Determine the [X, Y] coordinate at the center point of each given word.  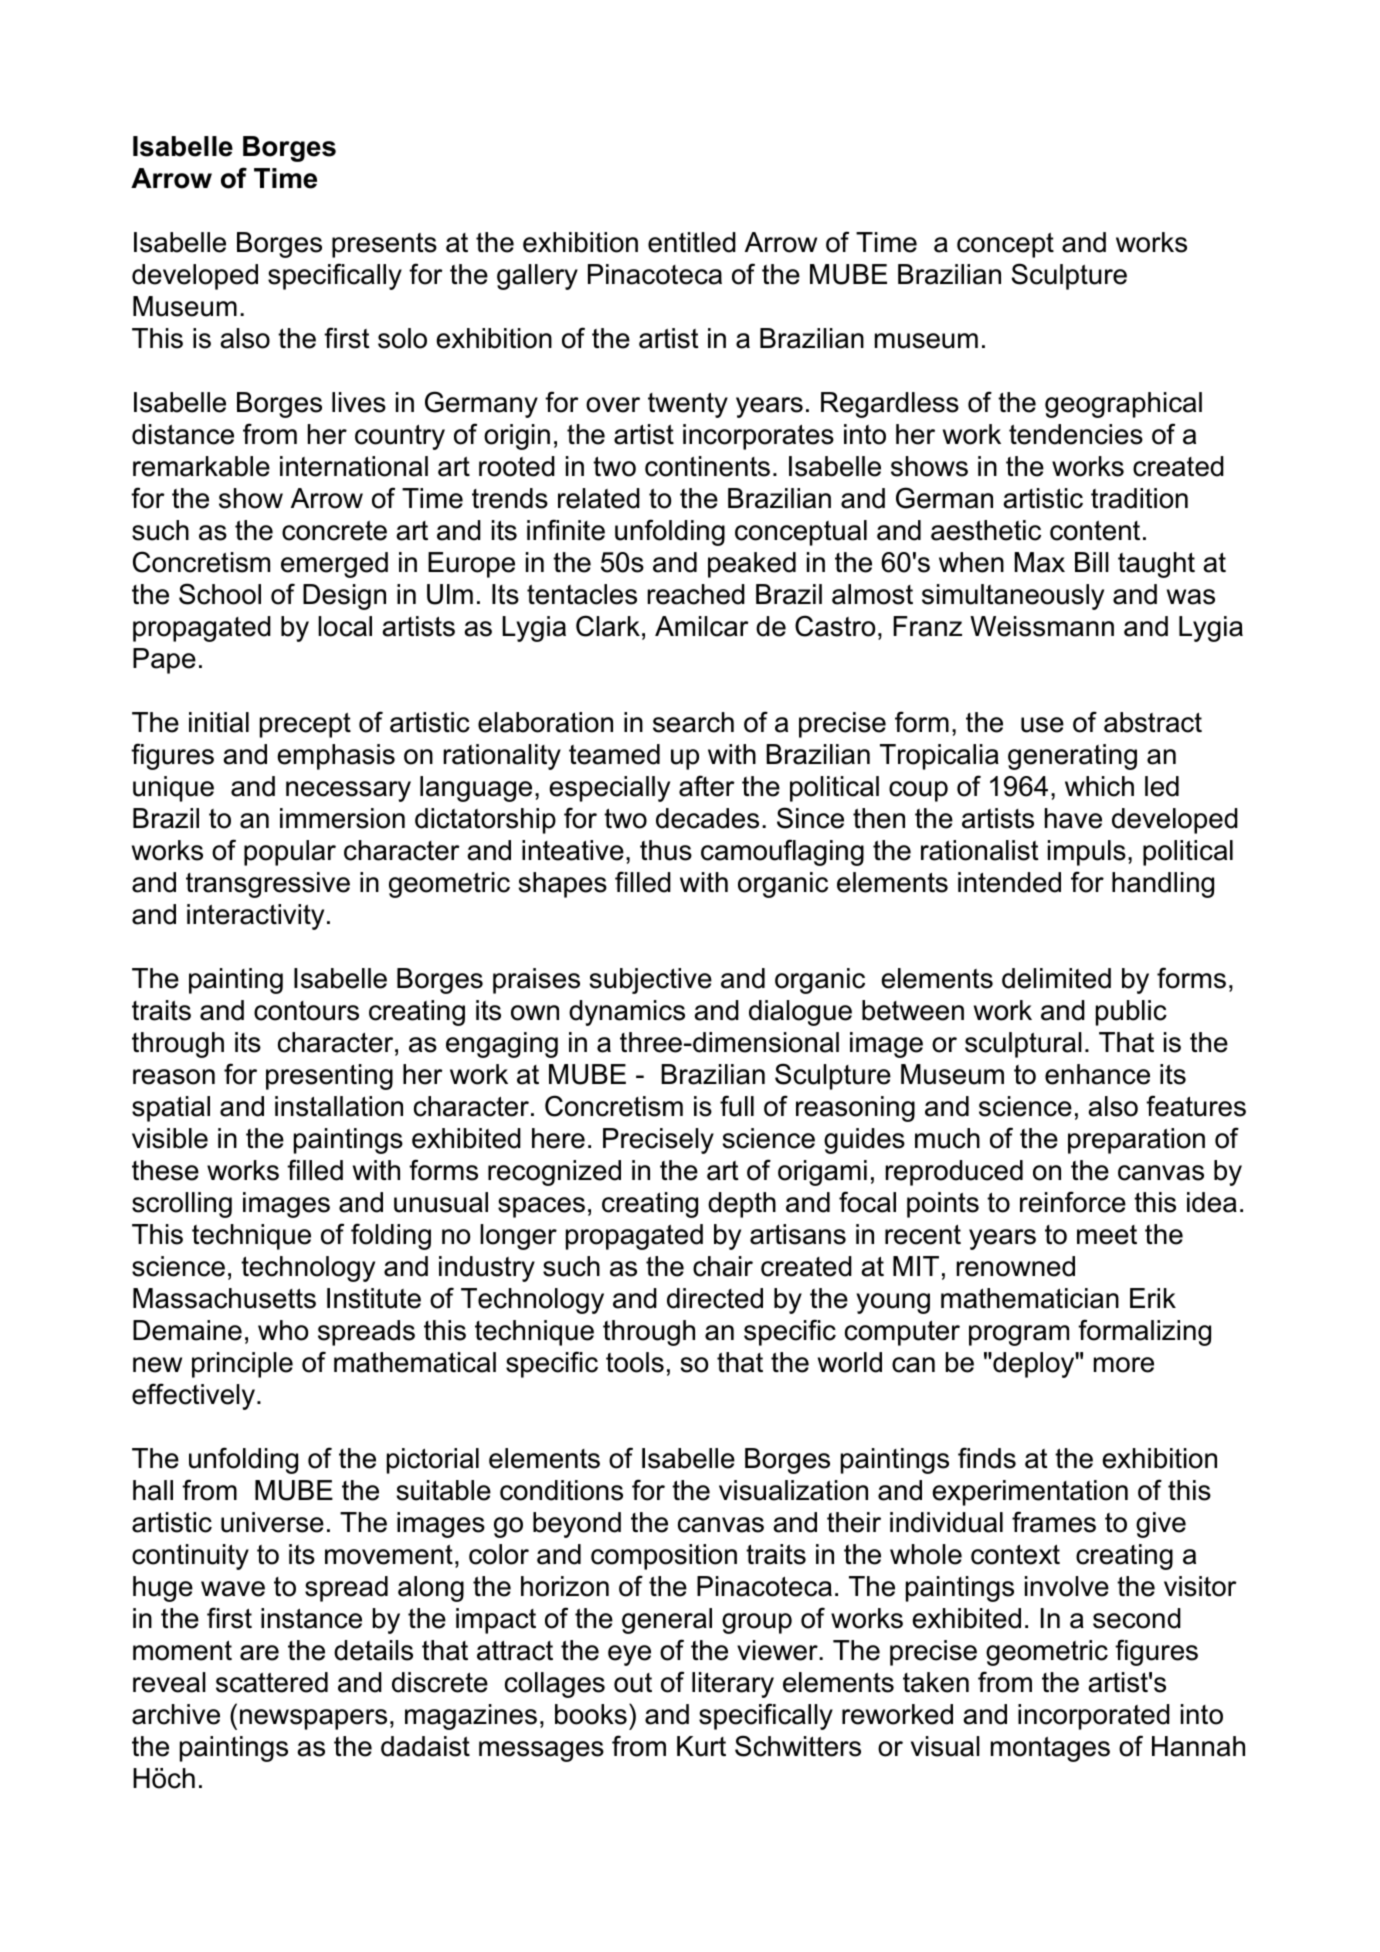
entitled [692, 242]
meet [1107, 1235]
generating [1072, 757]
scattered [272, 1682]
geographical [1123, 405]
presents [384, 245]
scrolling [182, 1205]
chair [723, 1266]
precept [305, 725]
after [707, 786]
